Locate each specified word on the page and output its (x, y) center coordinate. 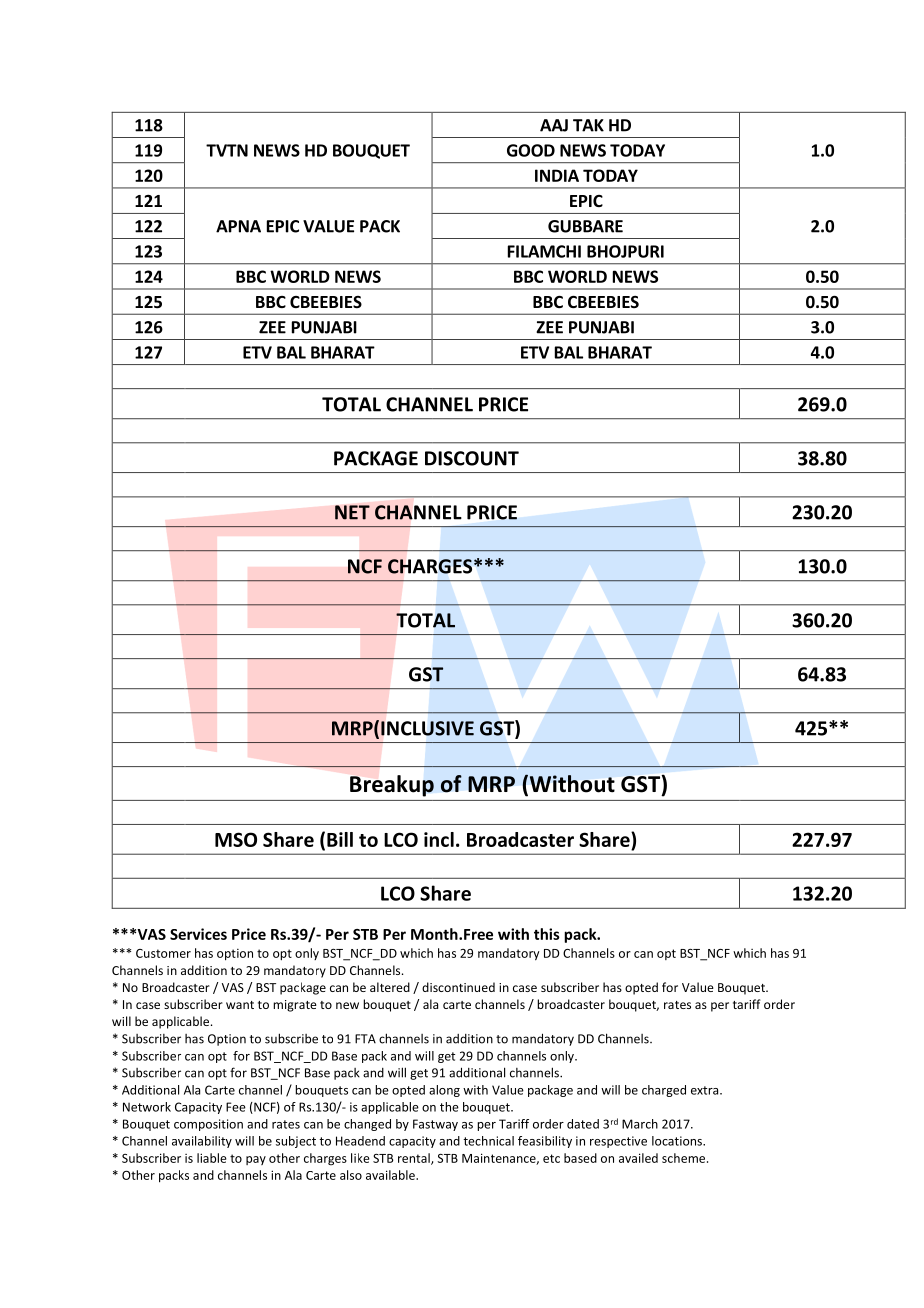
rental (415, 1159)
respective (618, 1142)
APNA (238, 226)
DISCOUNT (472, 458)
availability (202, 1142)
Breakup (392, 786)
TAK (588, 125)
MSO (236, 839)
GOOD (531, 150)
